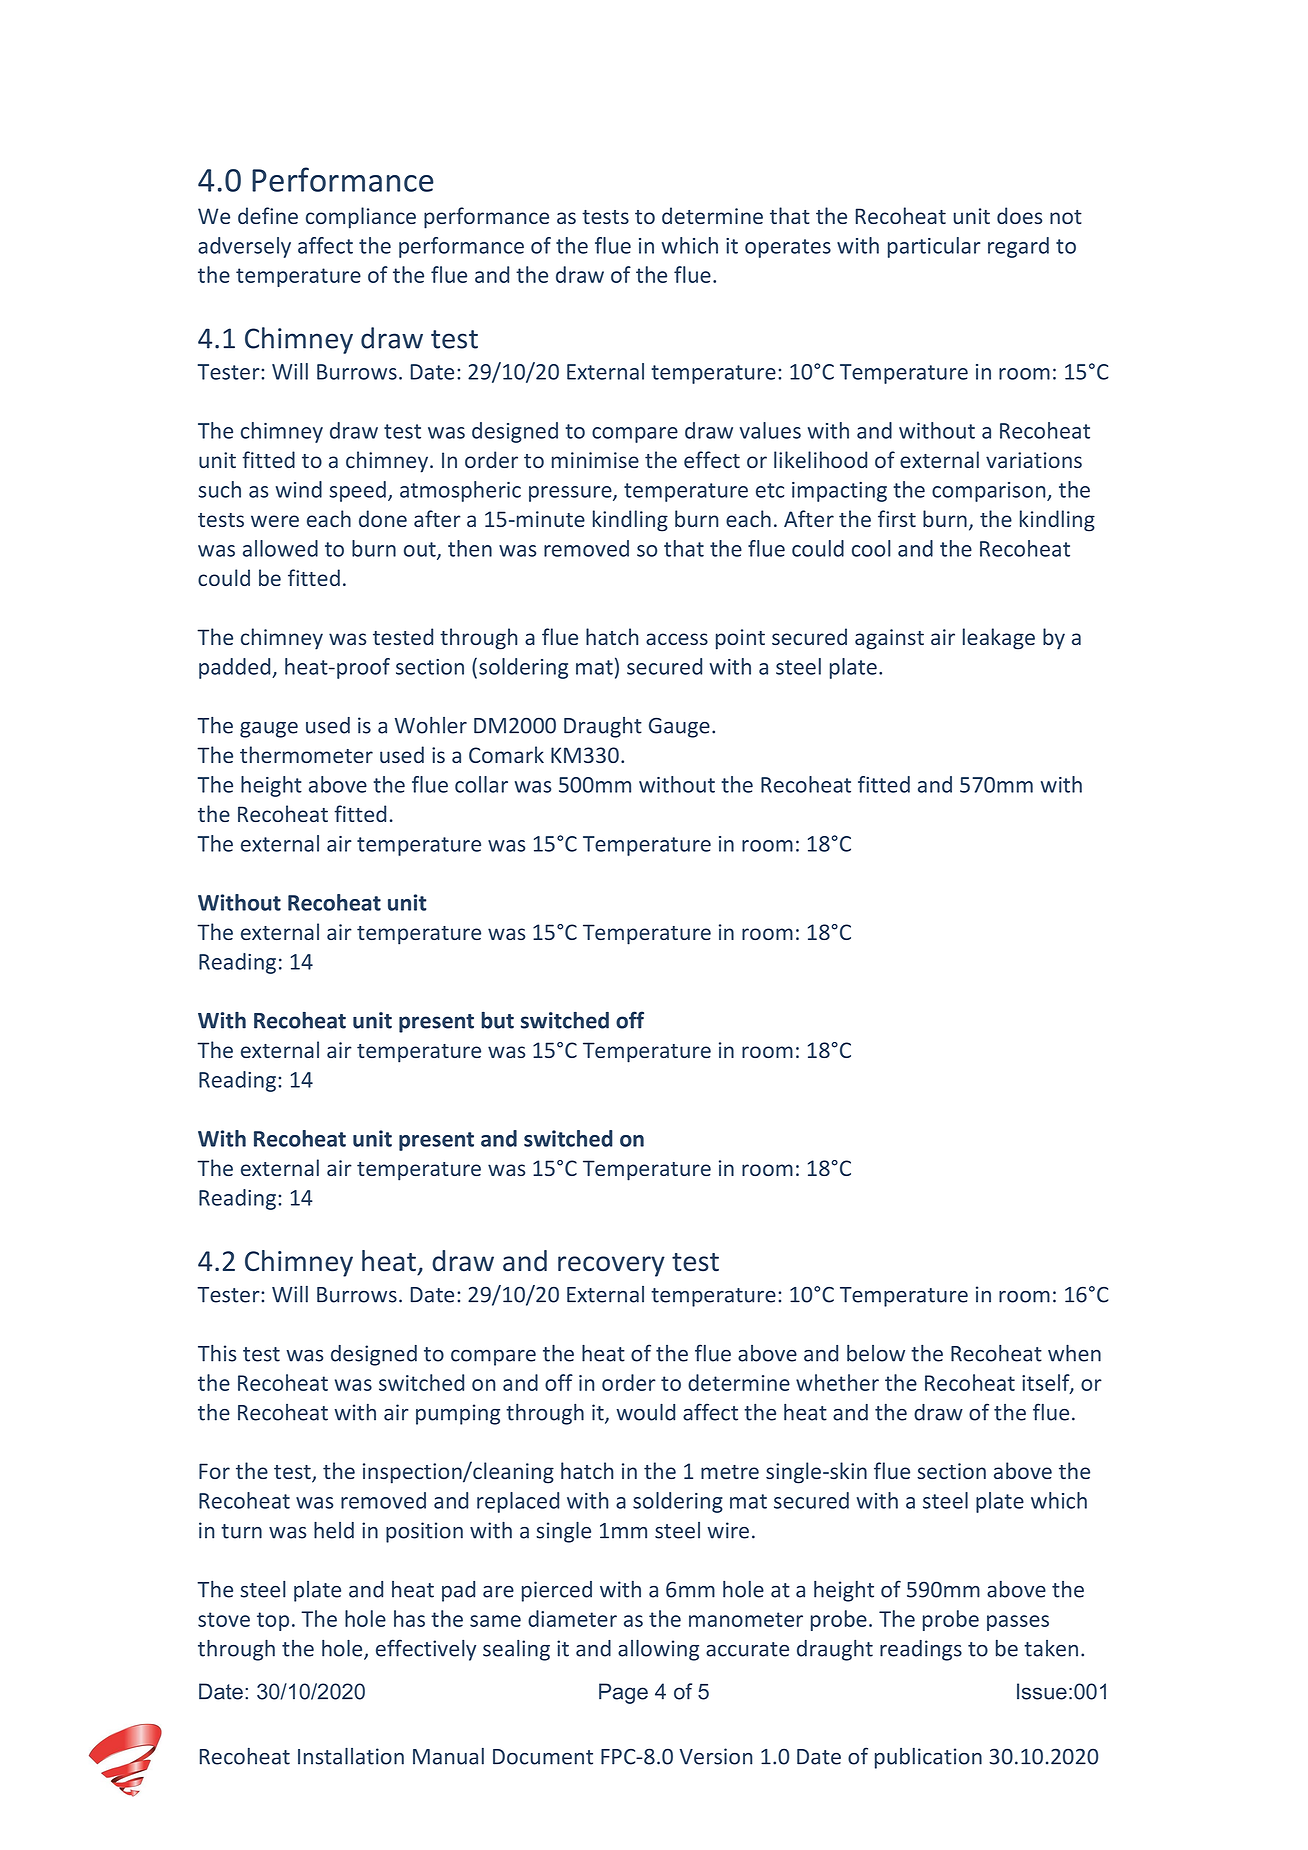 The image size is (1308, 1850). I want to click on but, so click(497, 1020).
